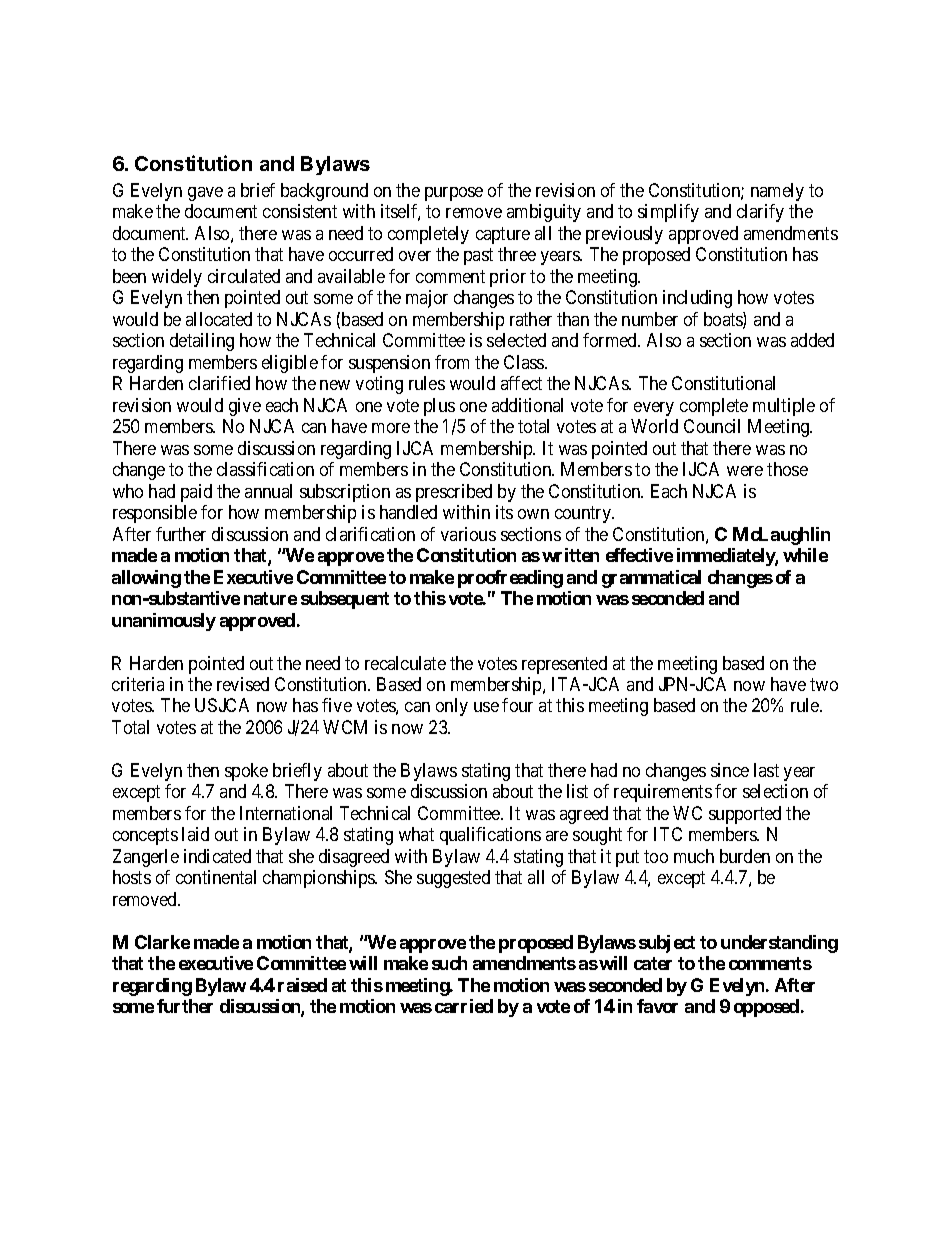 Image resolution: width=952 pixels, height=1233 pixels. What do you see at coordinates (205, 194) in the page?
I see `gave` at bounding box center [205, 194].
